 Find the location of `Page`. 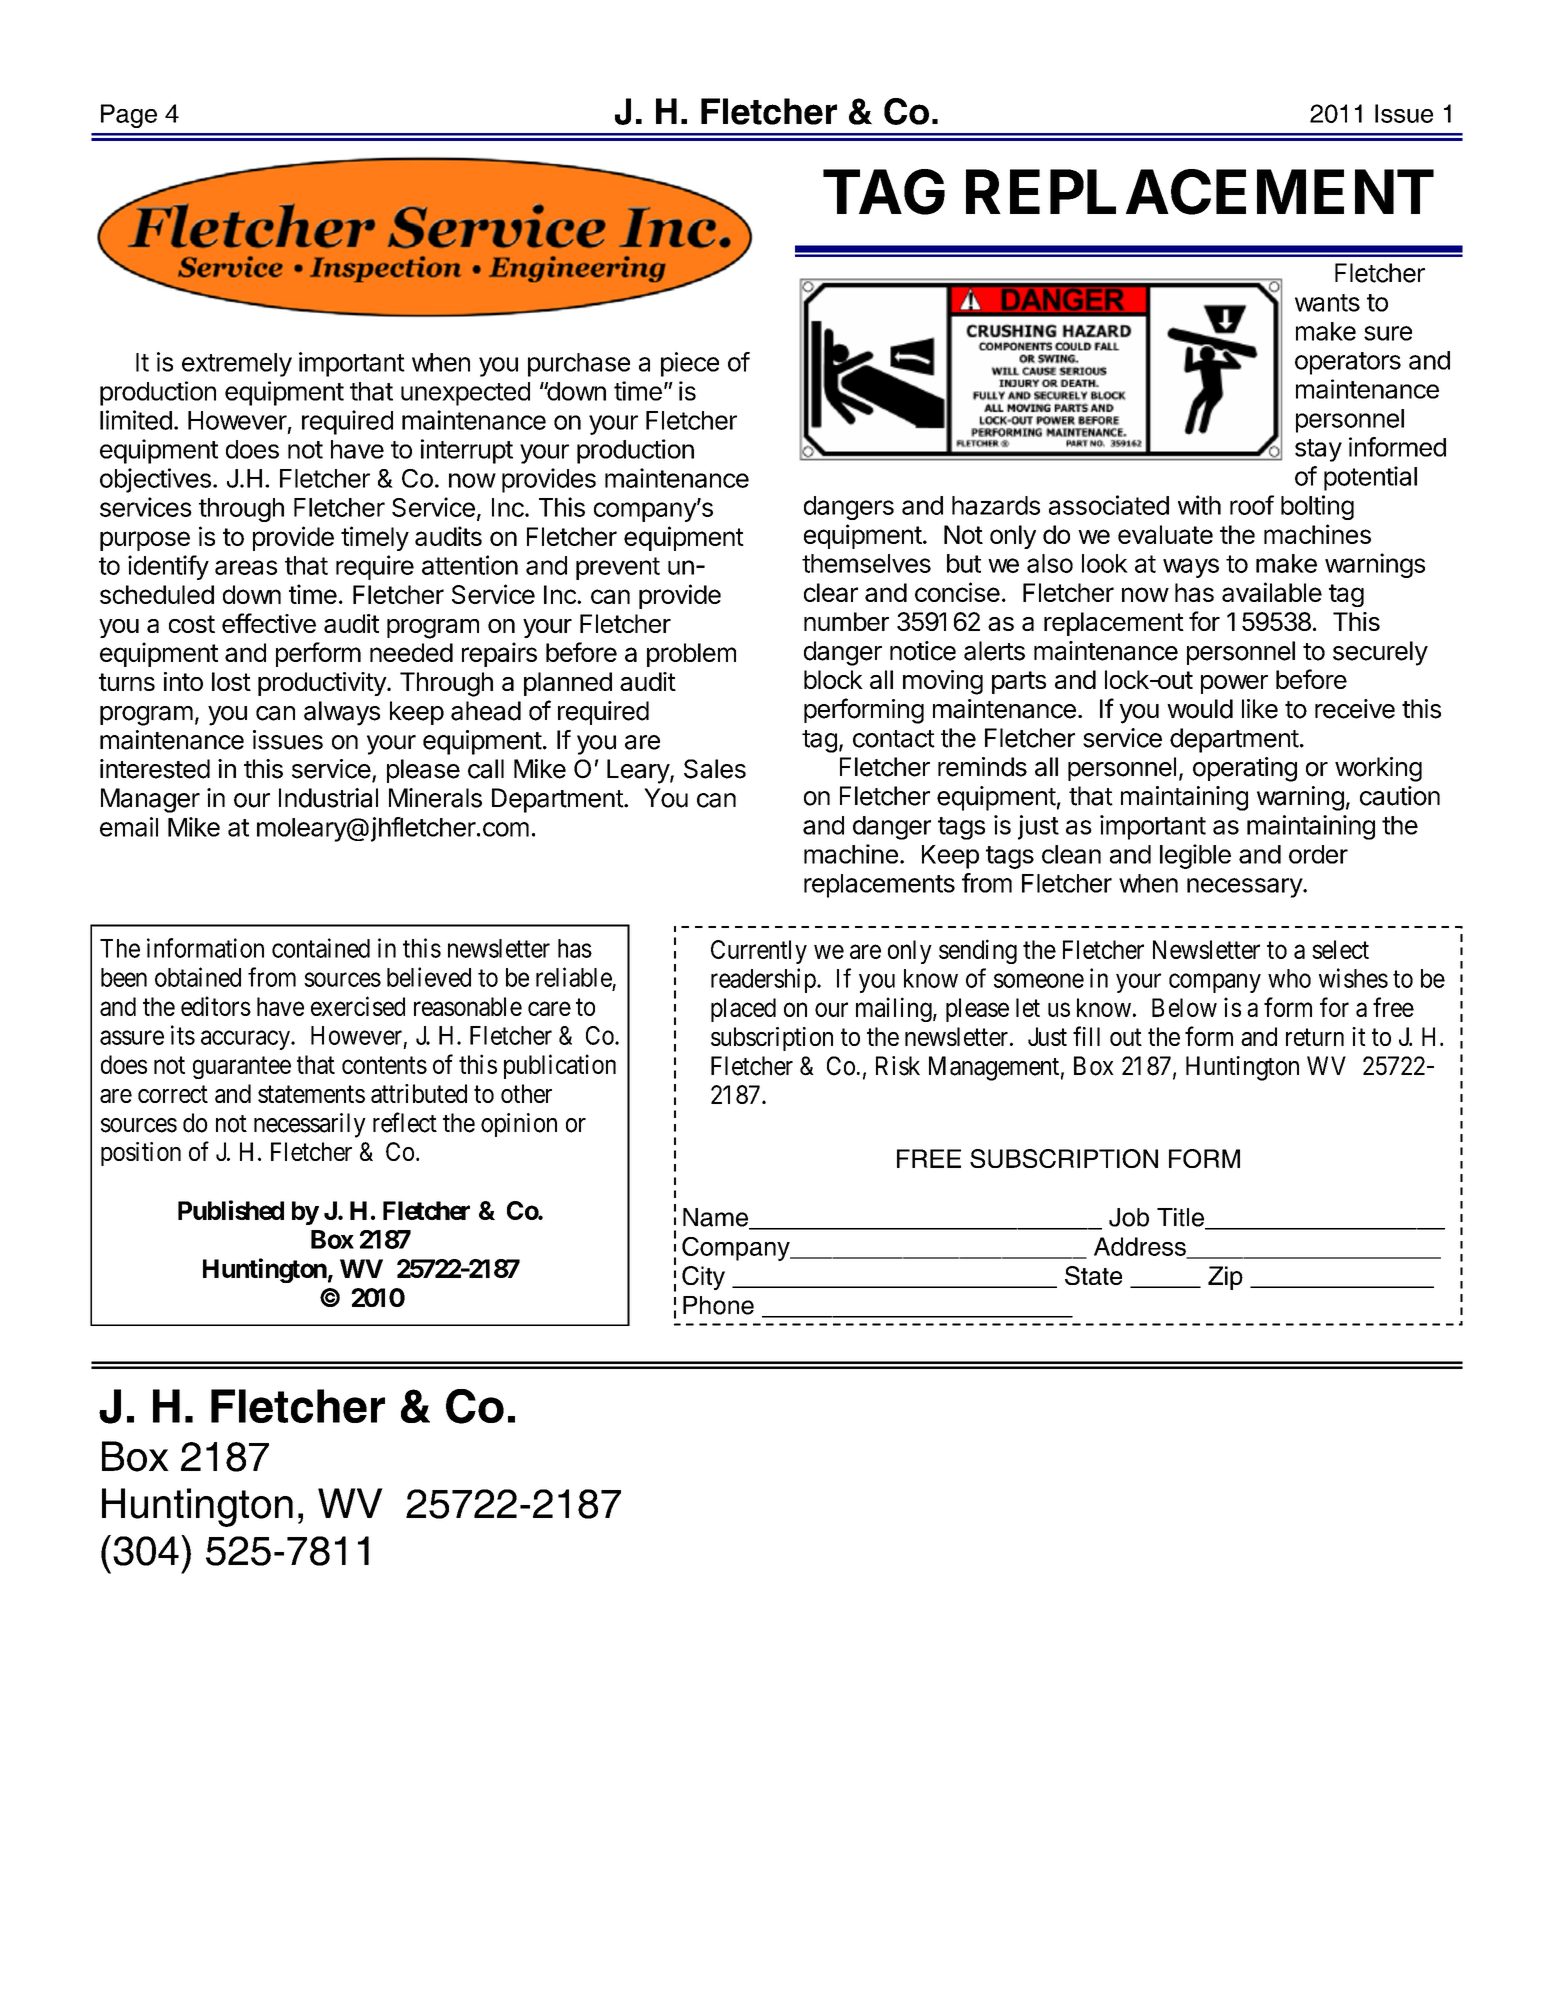

Page is located at coordinates (129, 116).
